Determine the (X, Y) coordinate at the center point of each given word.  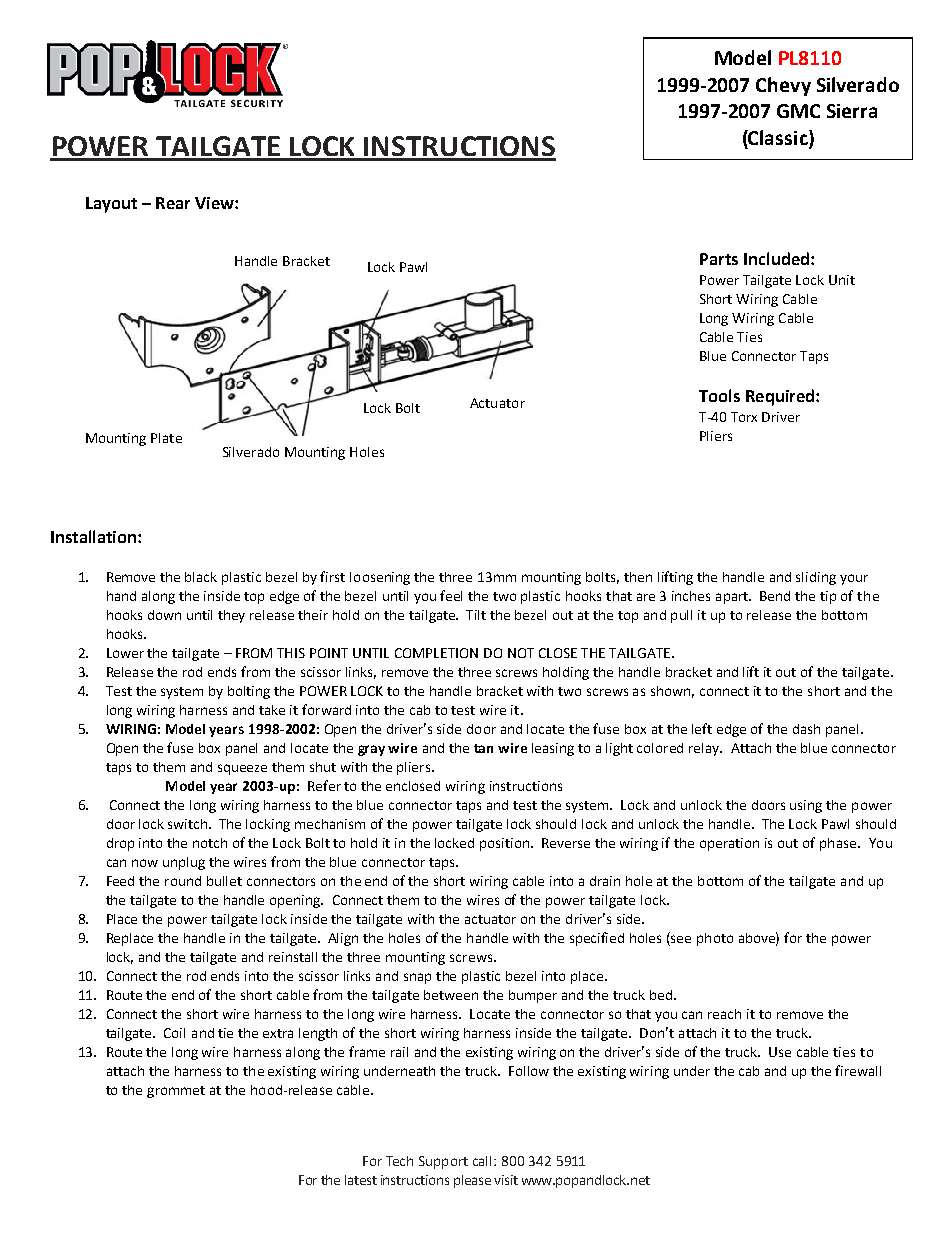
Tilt (476, 615)
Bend (775, 596)
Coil (174, 1033)
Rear (173, 203)
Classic (778, 139)
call (484, 1161)
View (215, 203)
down (164, 615)
